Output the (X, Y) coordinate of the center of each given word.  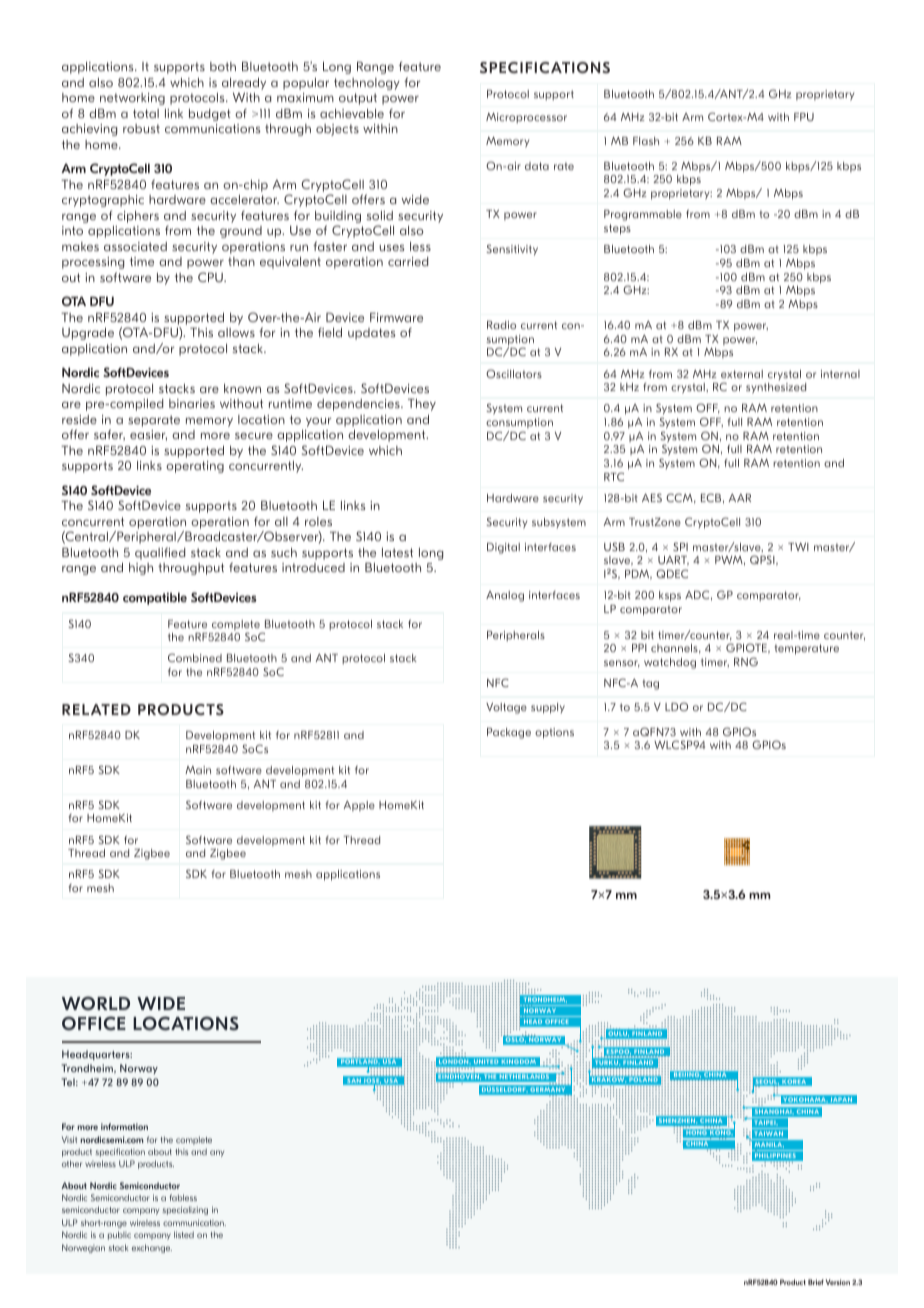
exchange (152, 1248)
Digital (503, 548)
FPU (804, 117)
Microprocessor (526, 118)
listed (184, 1234)
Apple (359, 806)
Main (198, 770)
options (554, 733)
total (146, 113)
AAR (740, 498)
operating (195, 467)
